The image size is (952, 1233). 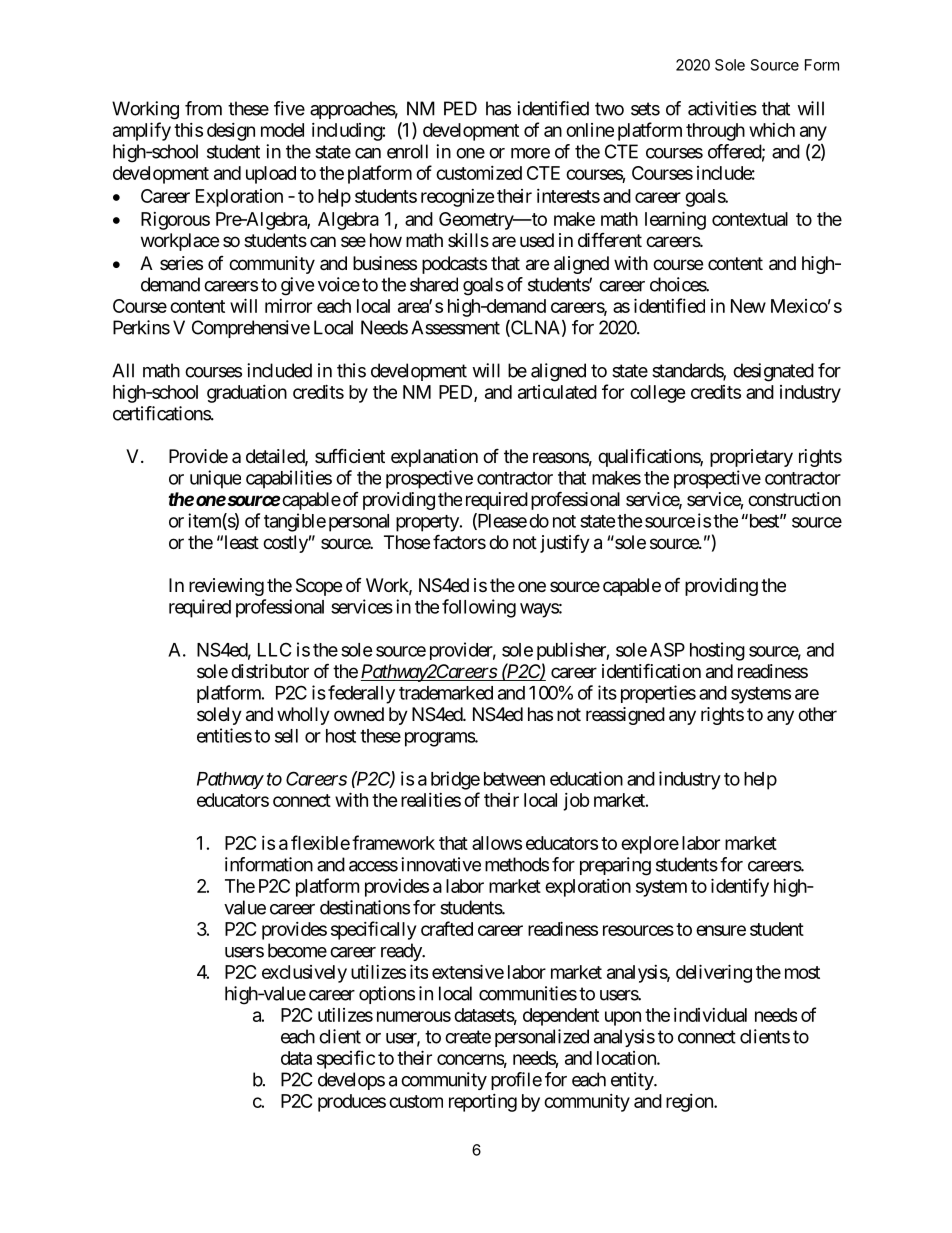 What do you see at coordinates (715, 132) in the image?
I see `through` at bounding box center [715, 132].
